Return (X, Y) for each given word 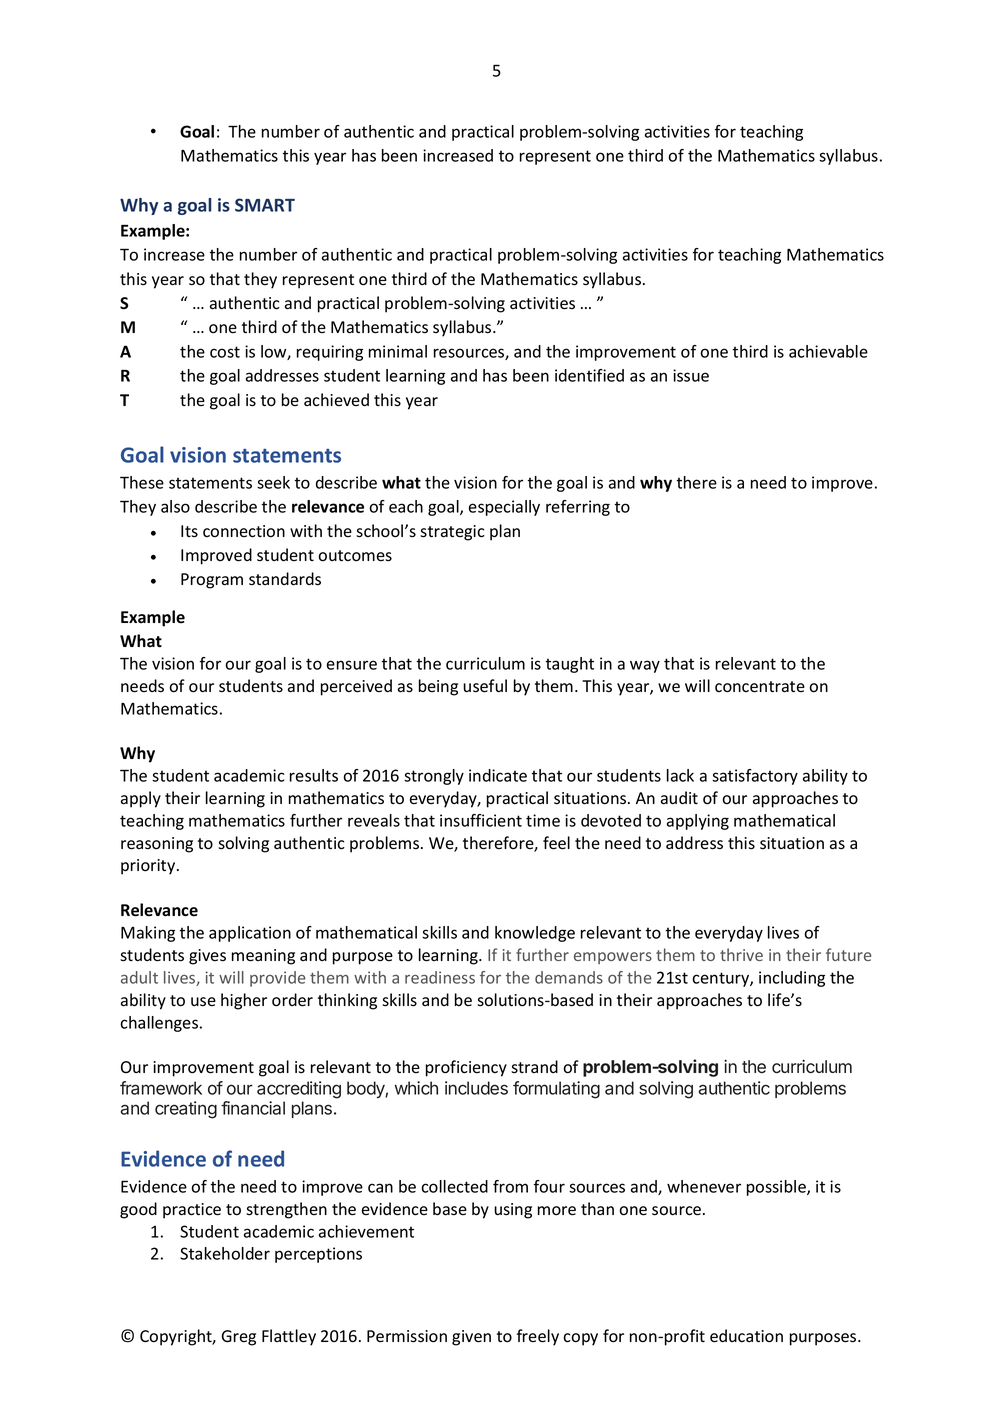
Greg (239, 1338)
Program (212, 581)
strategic (452, 533)
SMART (265, 205)
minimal (398, 351)
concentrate (760, 687)
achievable (828, 351)
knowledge (535, 934)
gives (207, 957)
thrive (741, 954)
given (471, 1338)
